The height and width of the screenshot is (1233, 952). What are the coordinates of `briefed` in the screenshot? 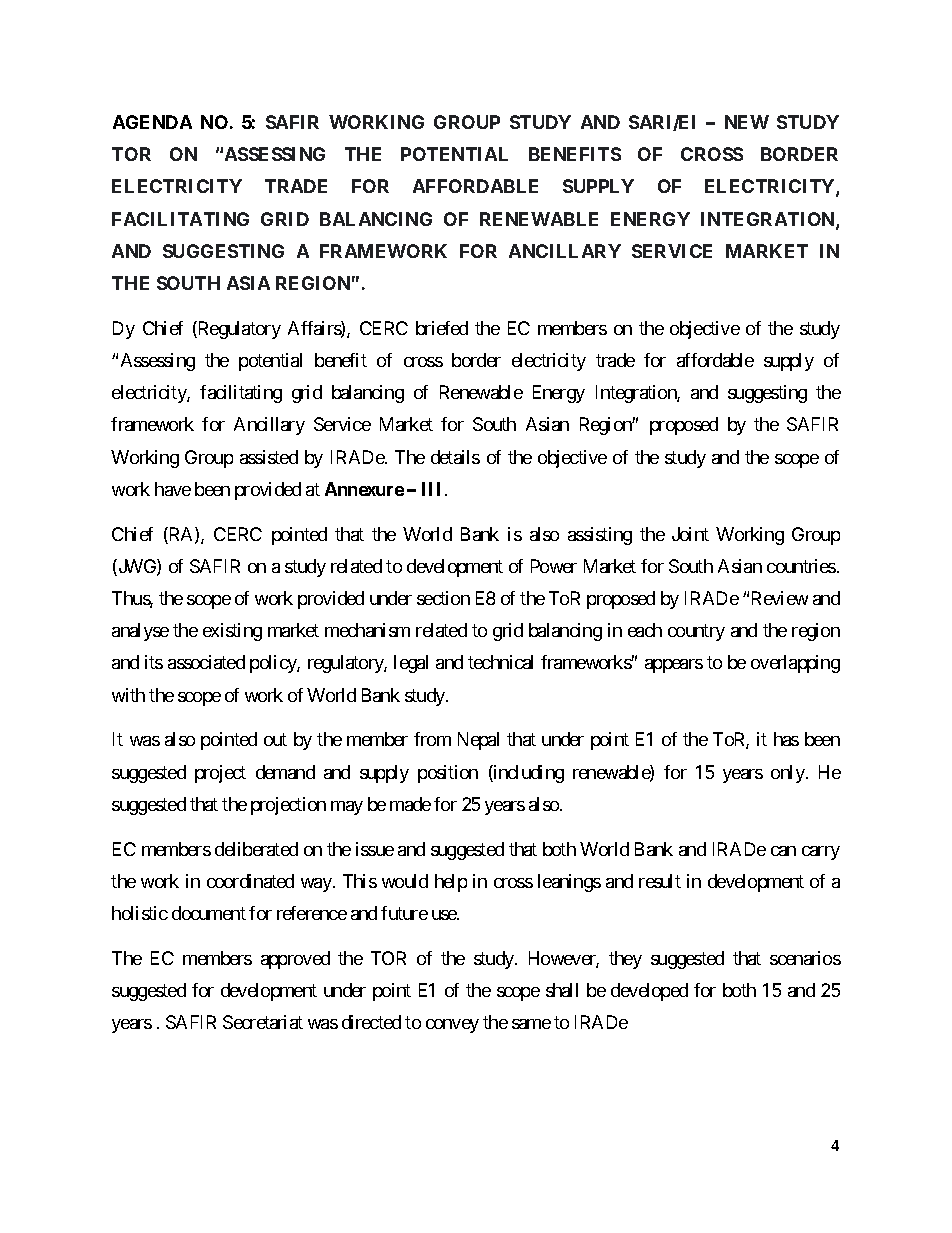 It's located at (442, 328).
